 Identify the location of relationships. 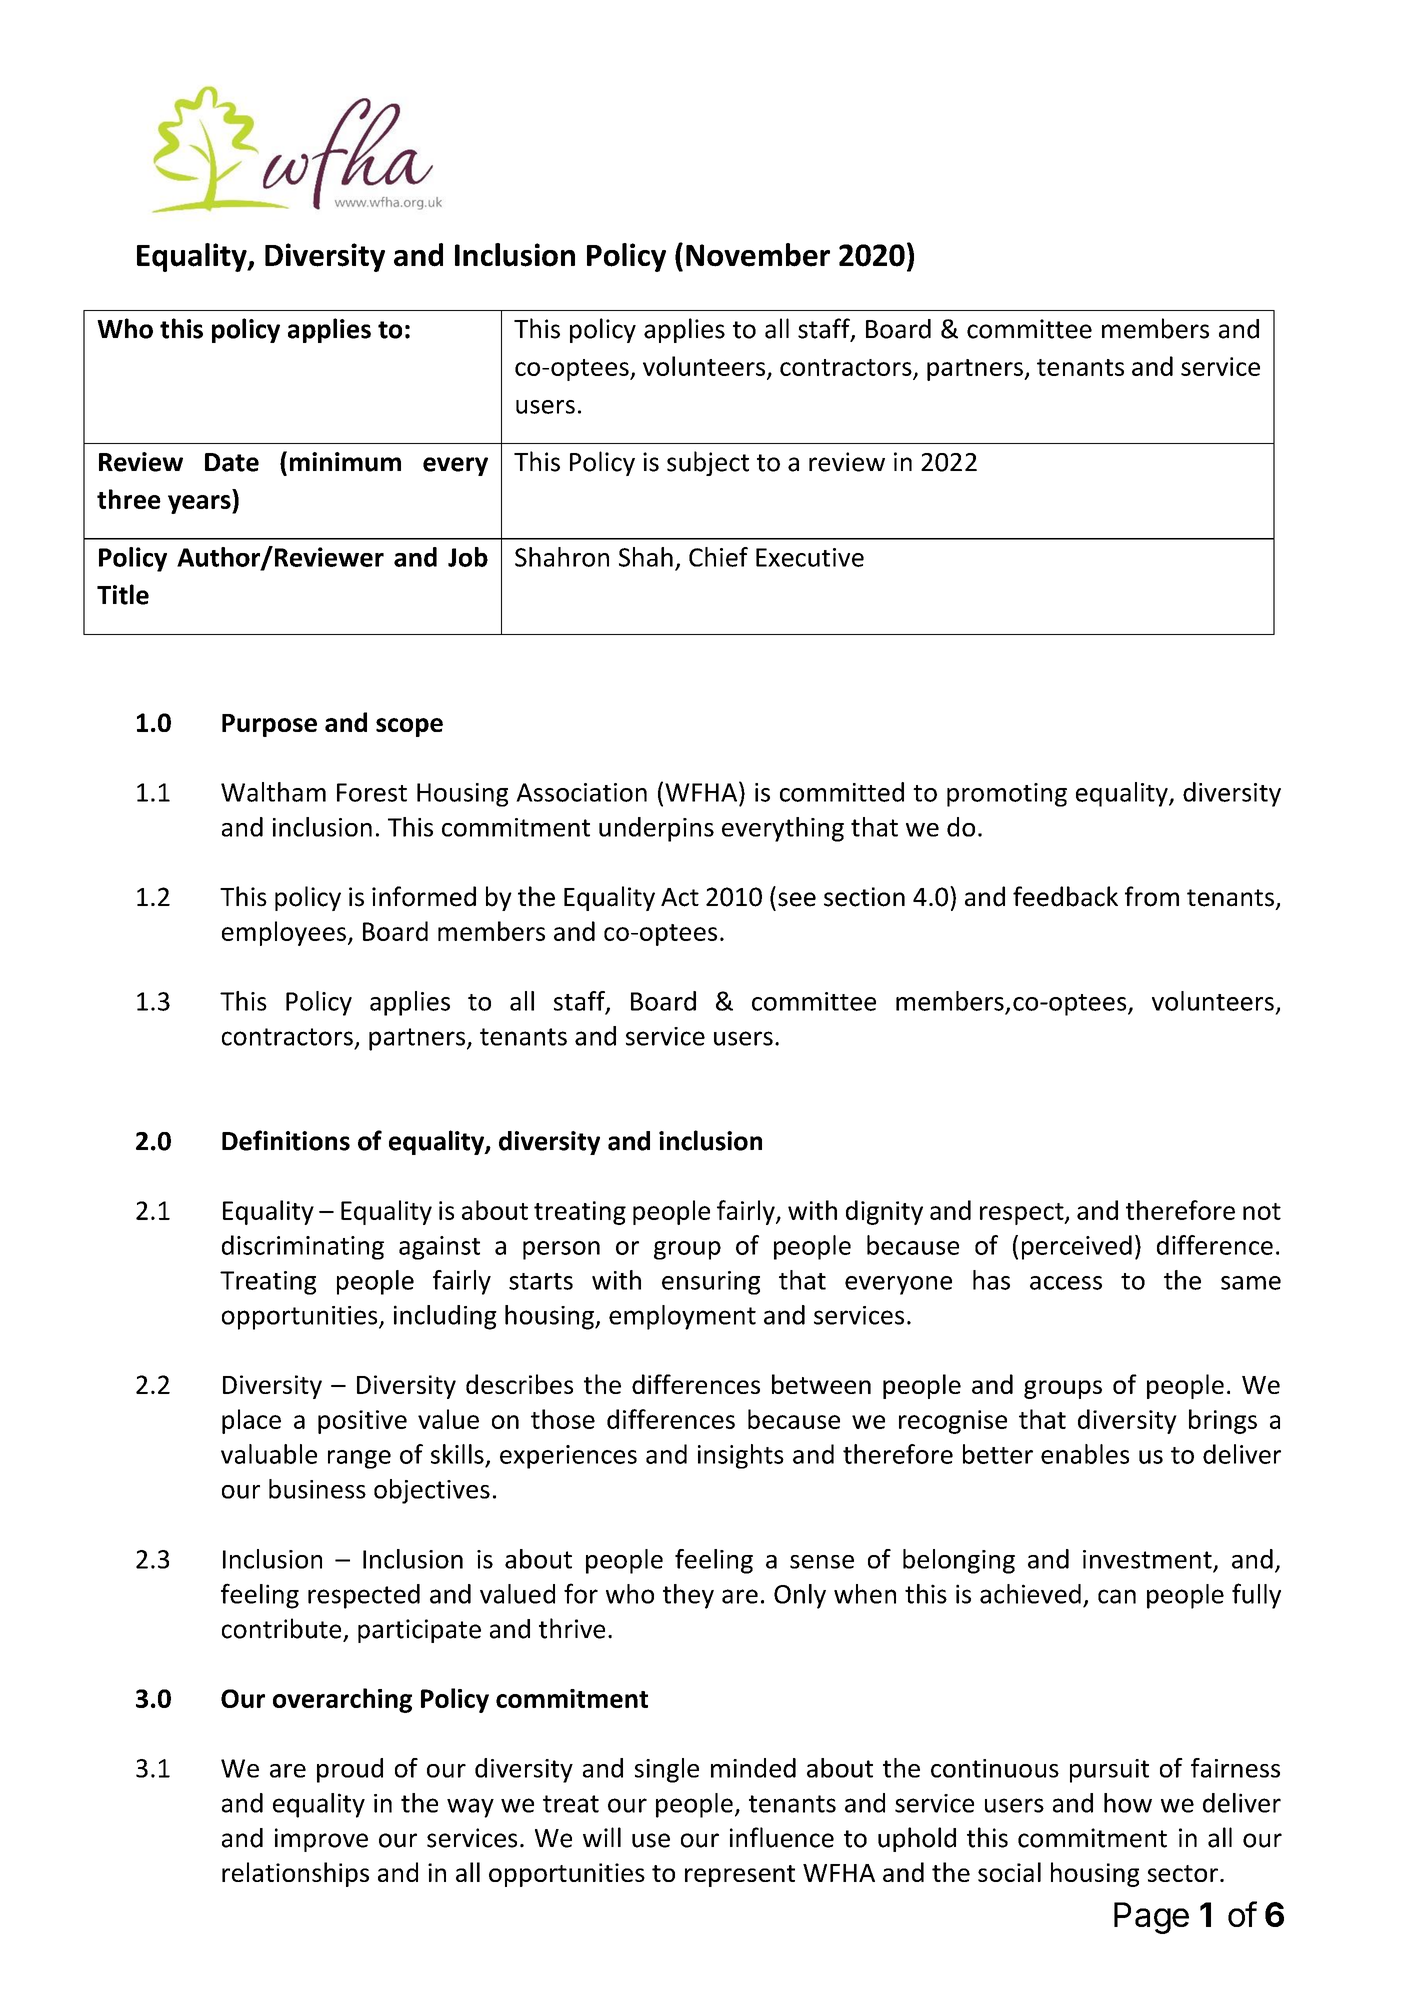
(295, 1874).
